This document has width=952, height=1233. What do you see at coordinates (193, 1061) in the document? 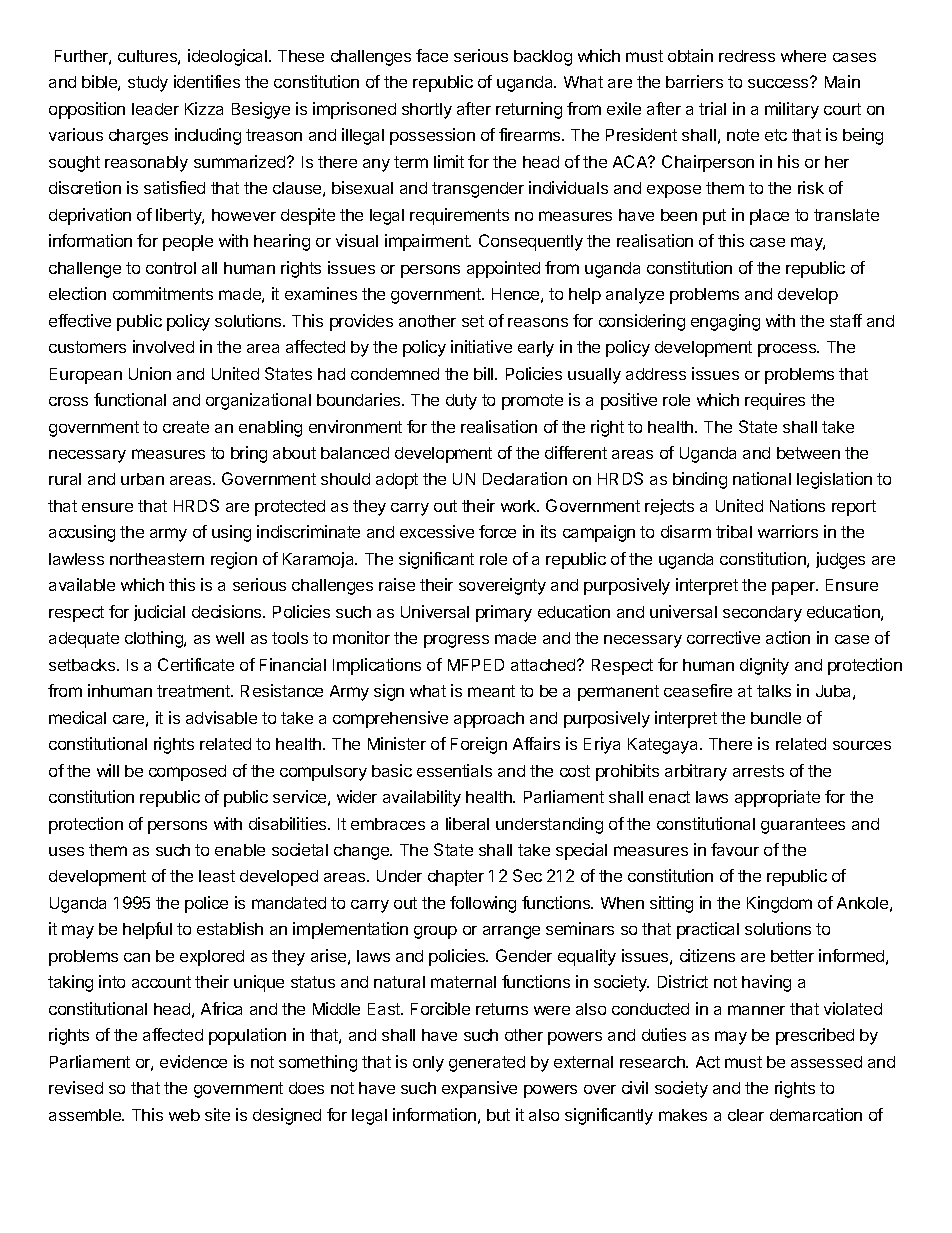
I see `evidence` at bounding box center [193, 1061].
